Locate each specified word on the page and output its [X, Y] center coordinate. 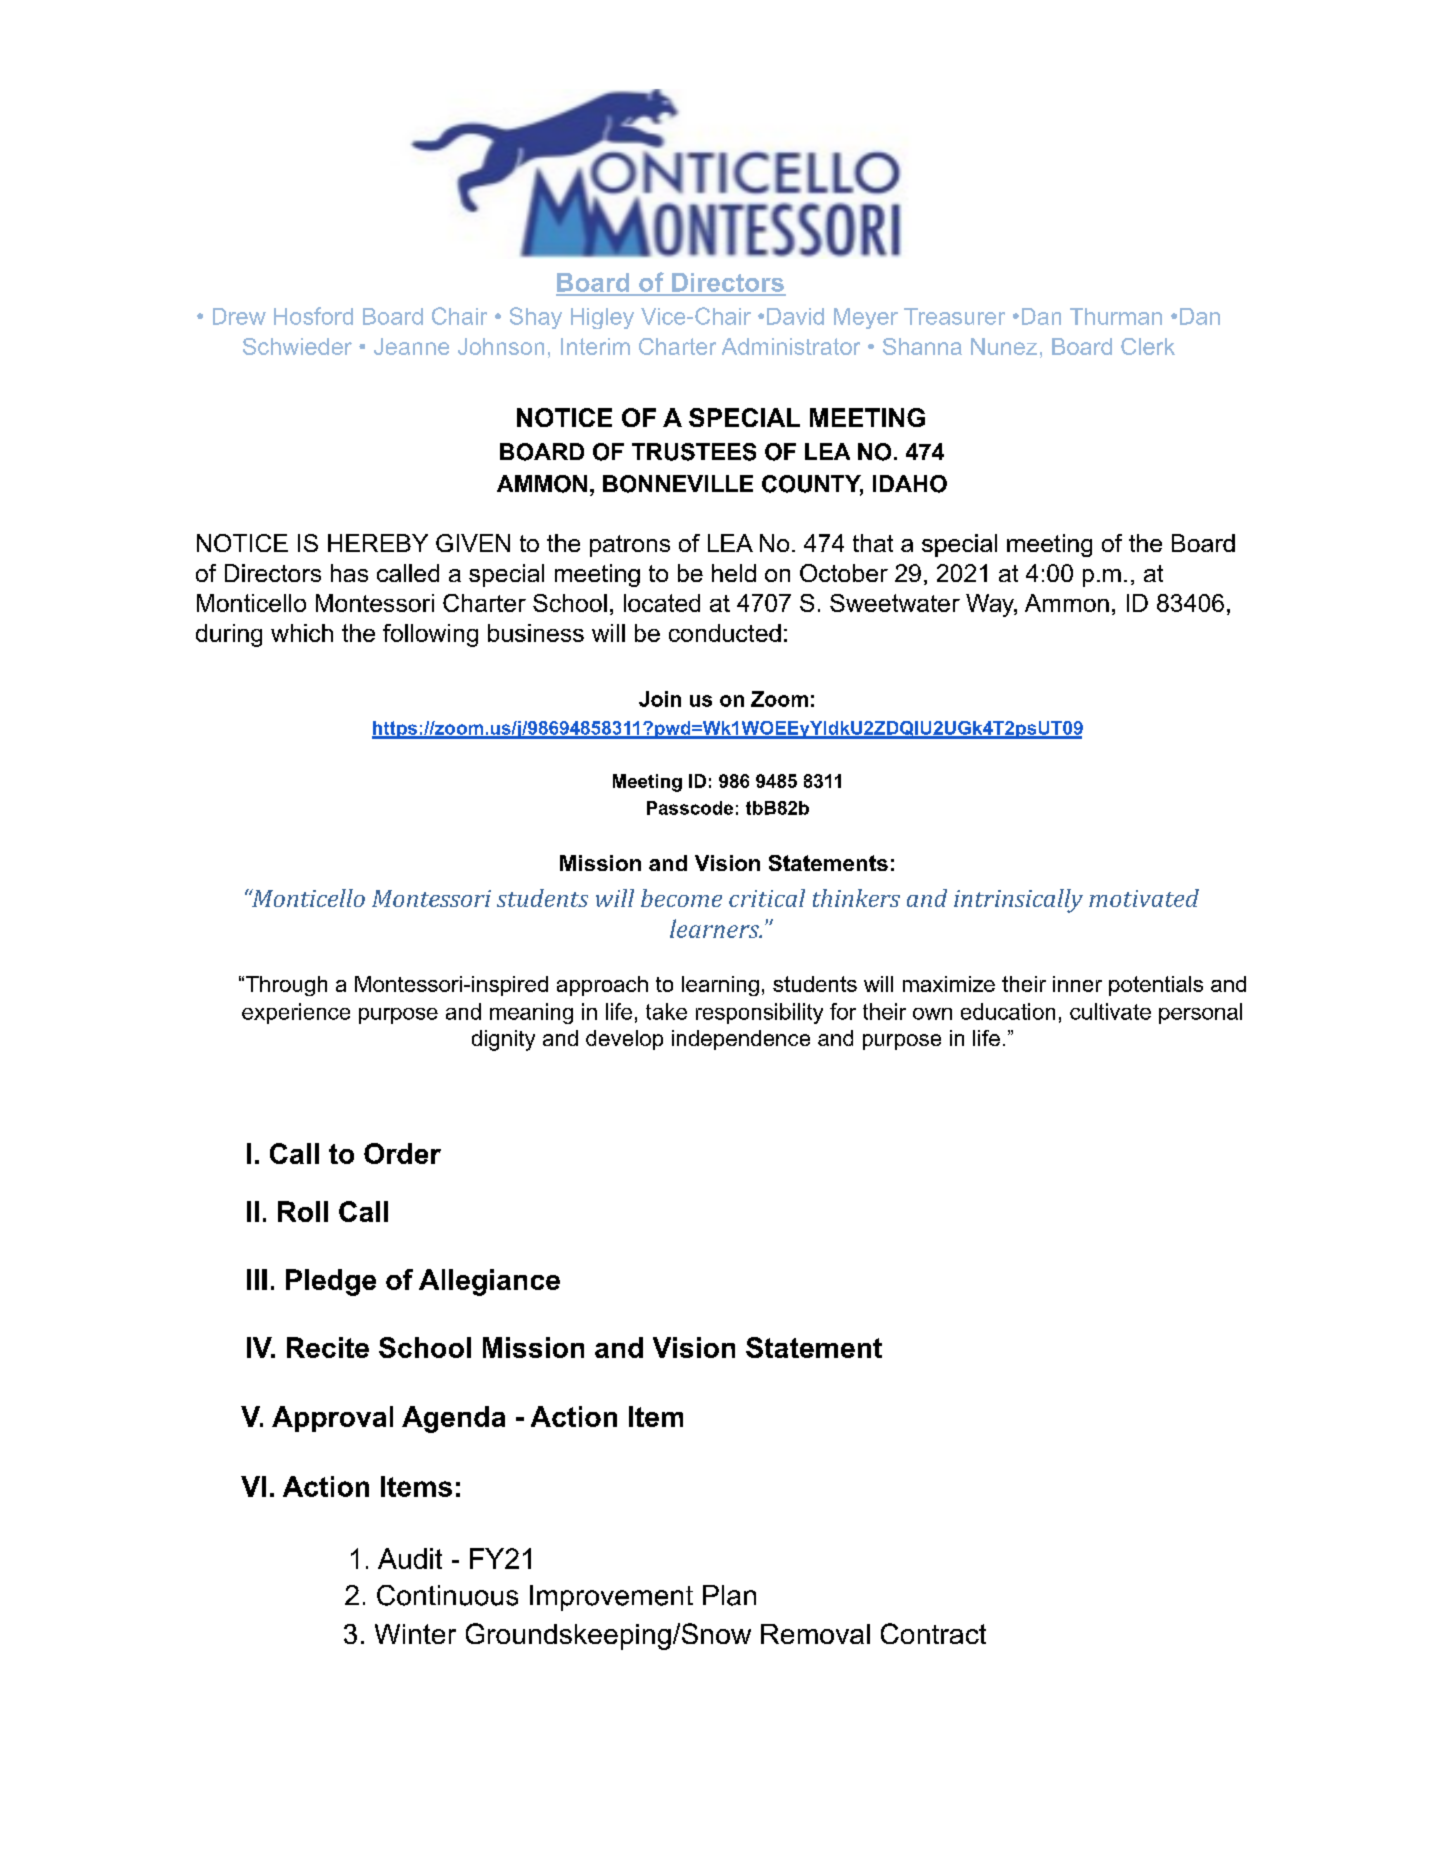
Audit [410, 1558]
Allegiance [489, 1282]
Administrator [791, 346]
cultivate [1110, 1011]
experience [296, 1013]
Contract [933, 1633]
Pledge [331, 1282]
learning [720, 986]
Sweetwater [895, 603]
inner [1077, 984]
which [302, 633]
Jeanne [411, 346]
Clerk [1148, 346]
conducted [725, 633]
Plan [729, 1595]
